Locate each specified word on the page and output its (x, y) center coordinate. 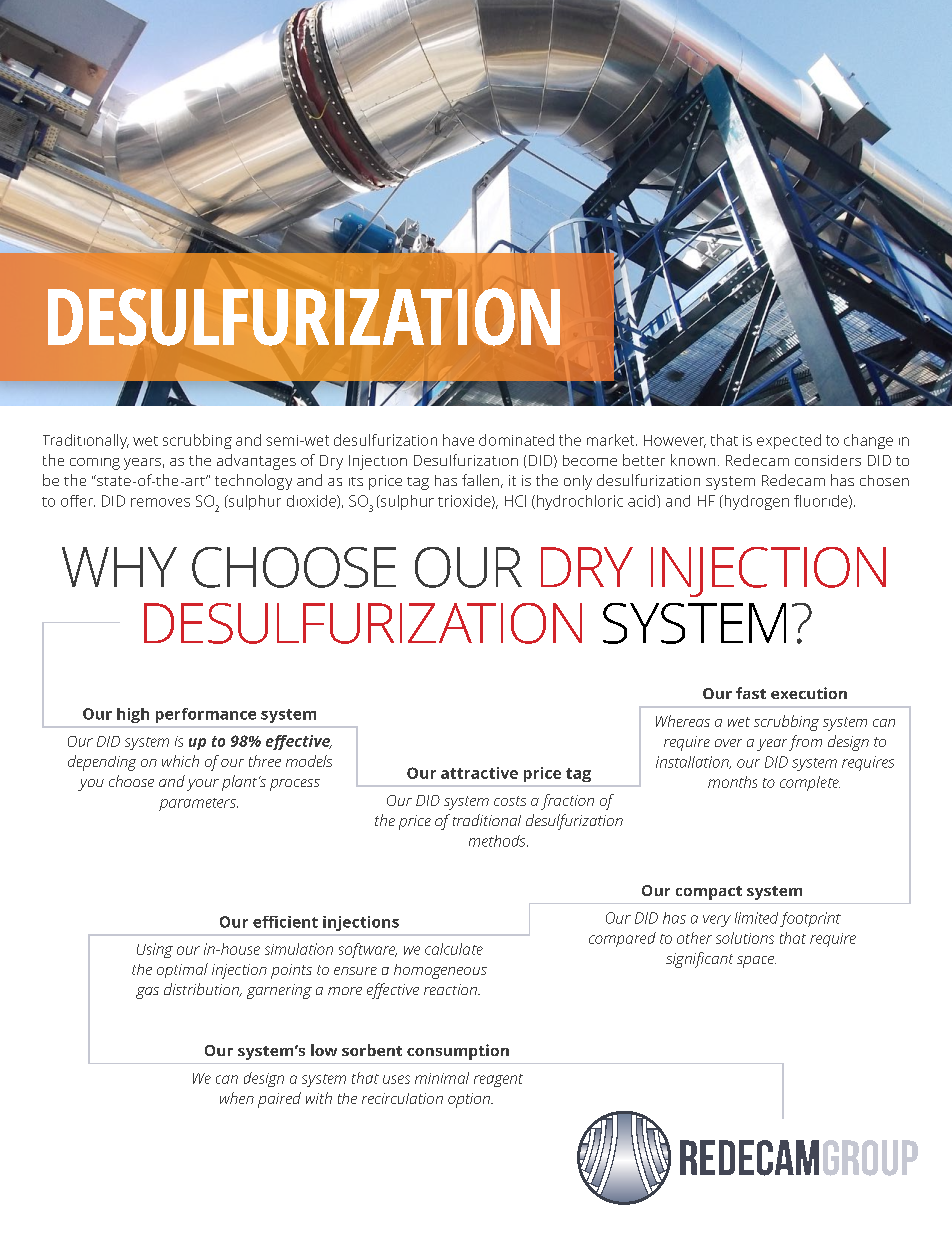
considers (828, 460)
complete (810, 783)
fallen (480, 480)
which (180, 761)
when (237, 1098)
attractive (479, 773)
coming (95, 464)
